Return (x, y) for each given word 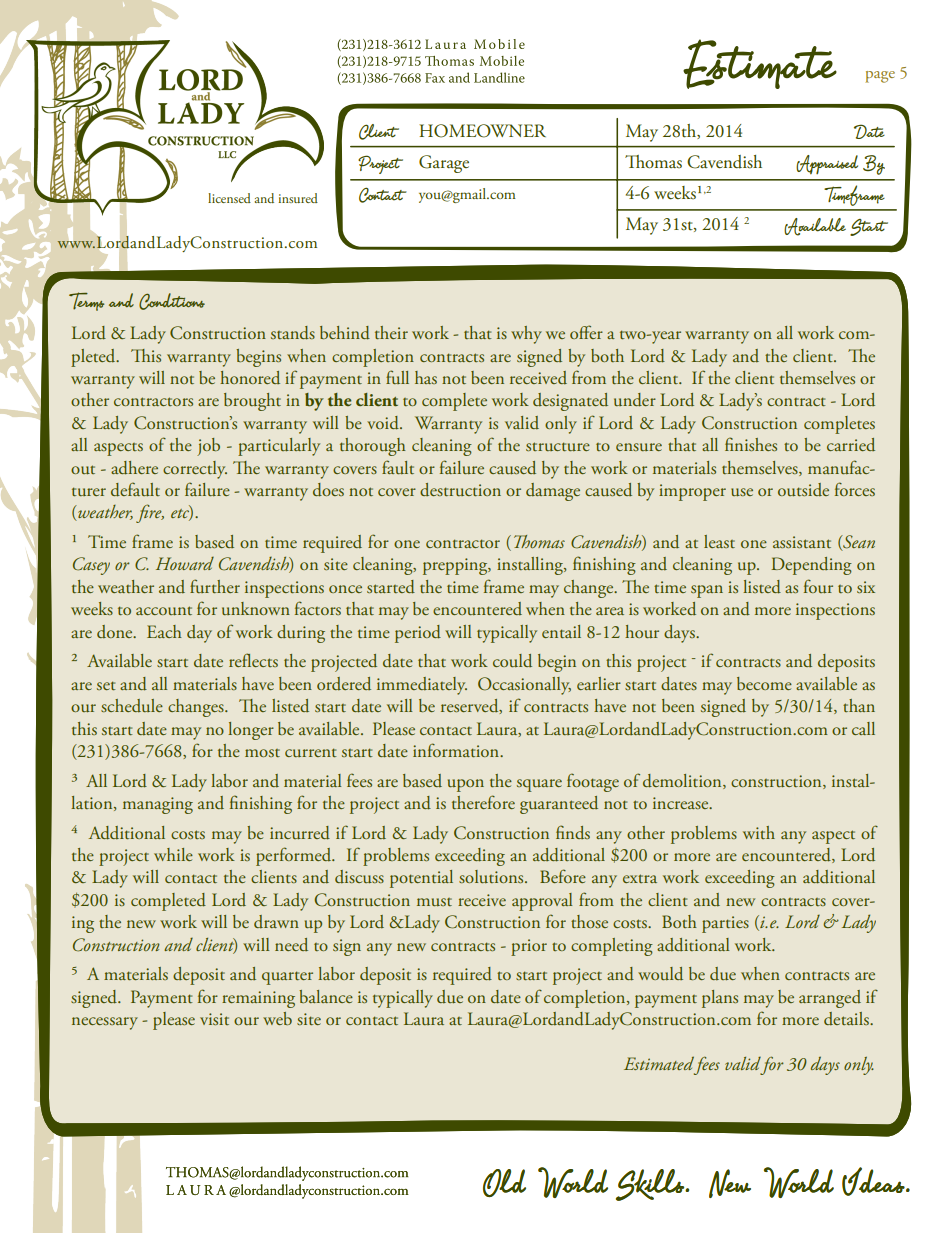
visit (214, 1019)
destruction (460, 489)
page (880, 77)
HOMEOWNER (482, 131)
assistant (802, 542)
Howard (185, 563)
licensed (229, 198)
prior (529, 947)
